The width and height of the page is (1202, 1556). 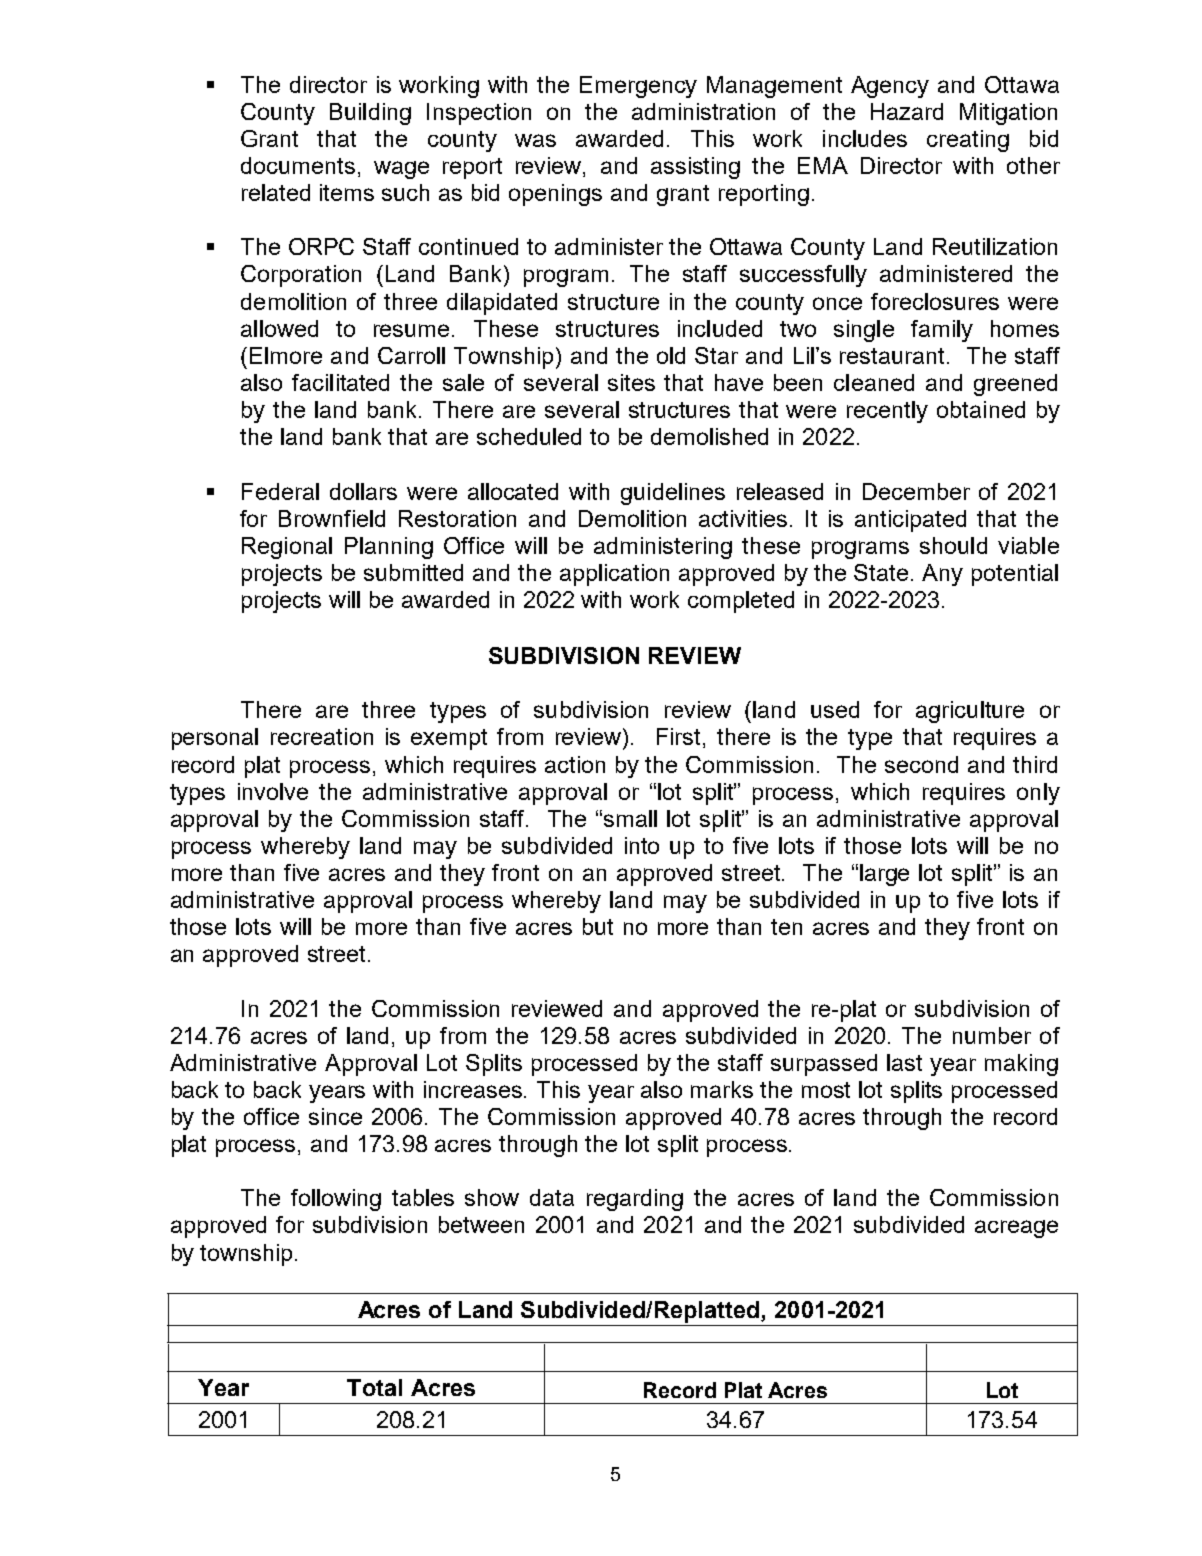 What do you see at coordinates (631, 382) in the page?
I see `sites` at bounding box center [631, 382].
